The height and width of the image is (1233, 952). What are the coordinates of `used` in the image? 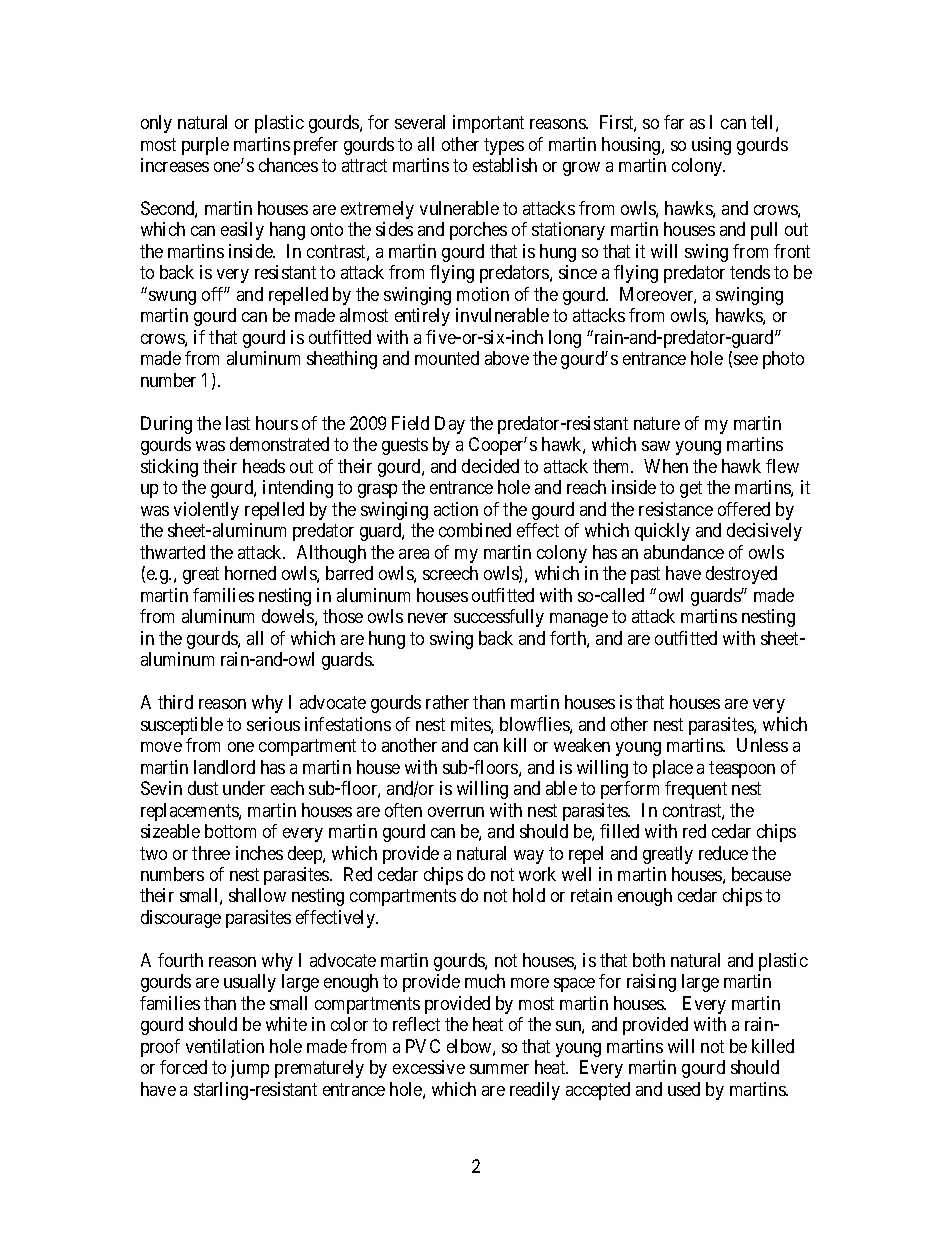 It's located at (684, 1089).
